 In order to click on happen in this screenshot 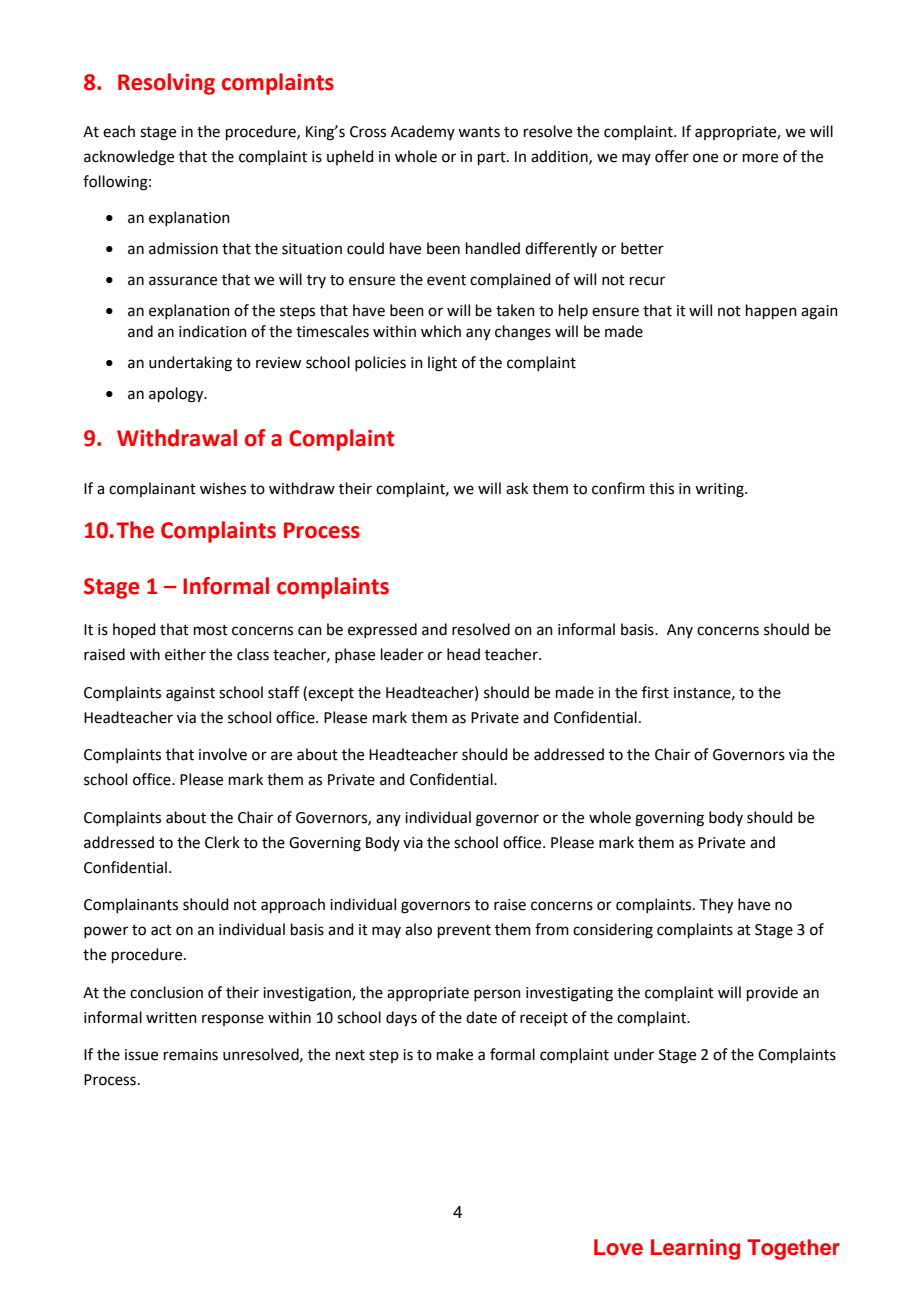, I will do `click(771, 311)`.
